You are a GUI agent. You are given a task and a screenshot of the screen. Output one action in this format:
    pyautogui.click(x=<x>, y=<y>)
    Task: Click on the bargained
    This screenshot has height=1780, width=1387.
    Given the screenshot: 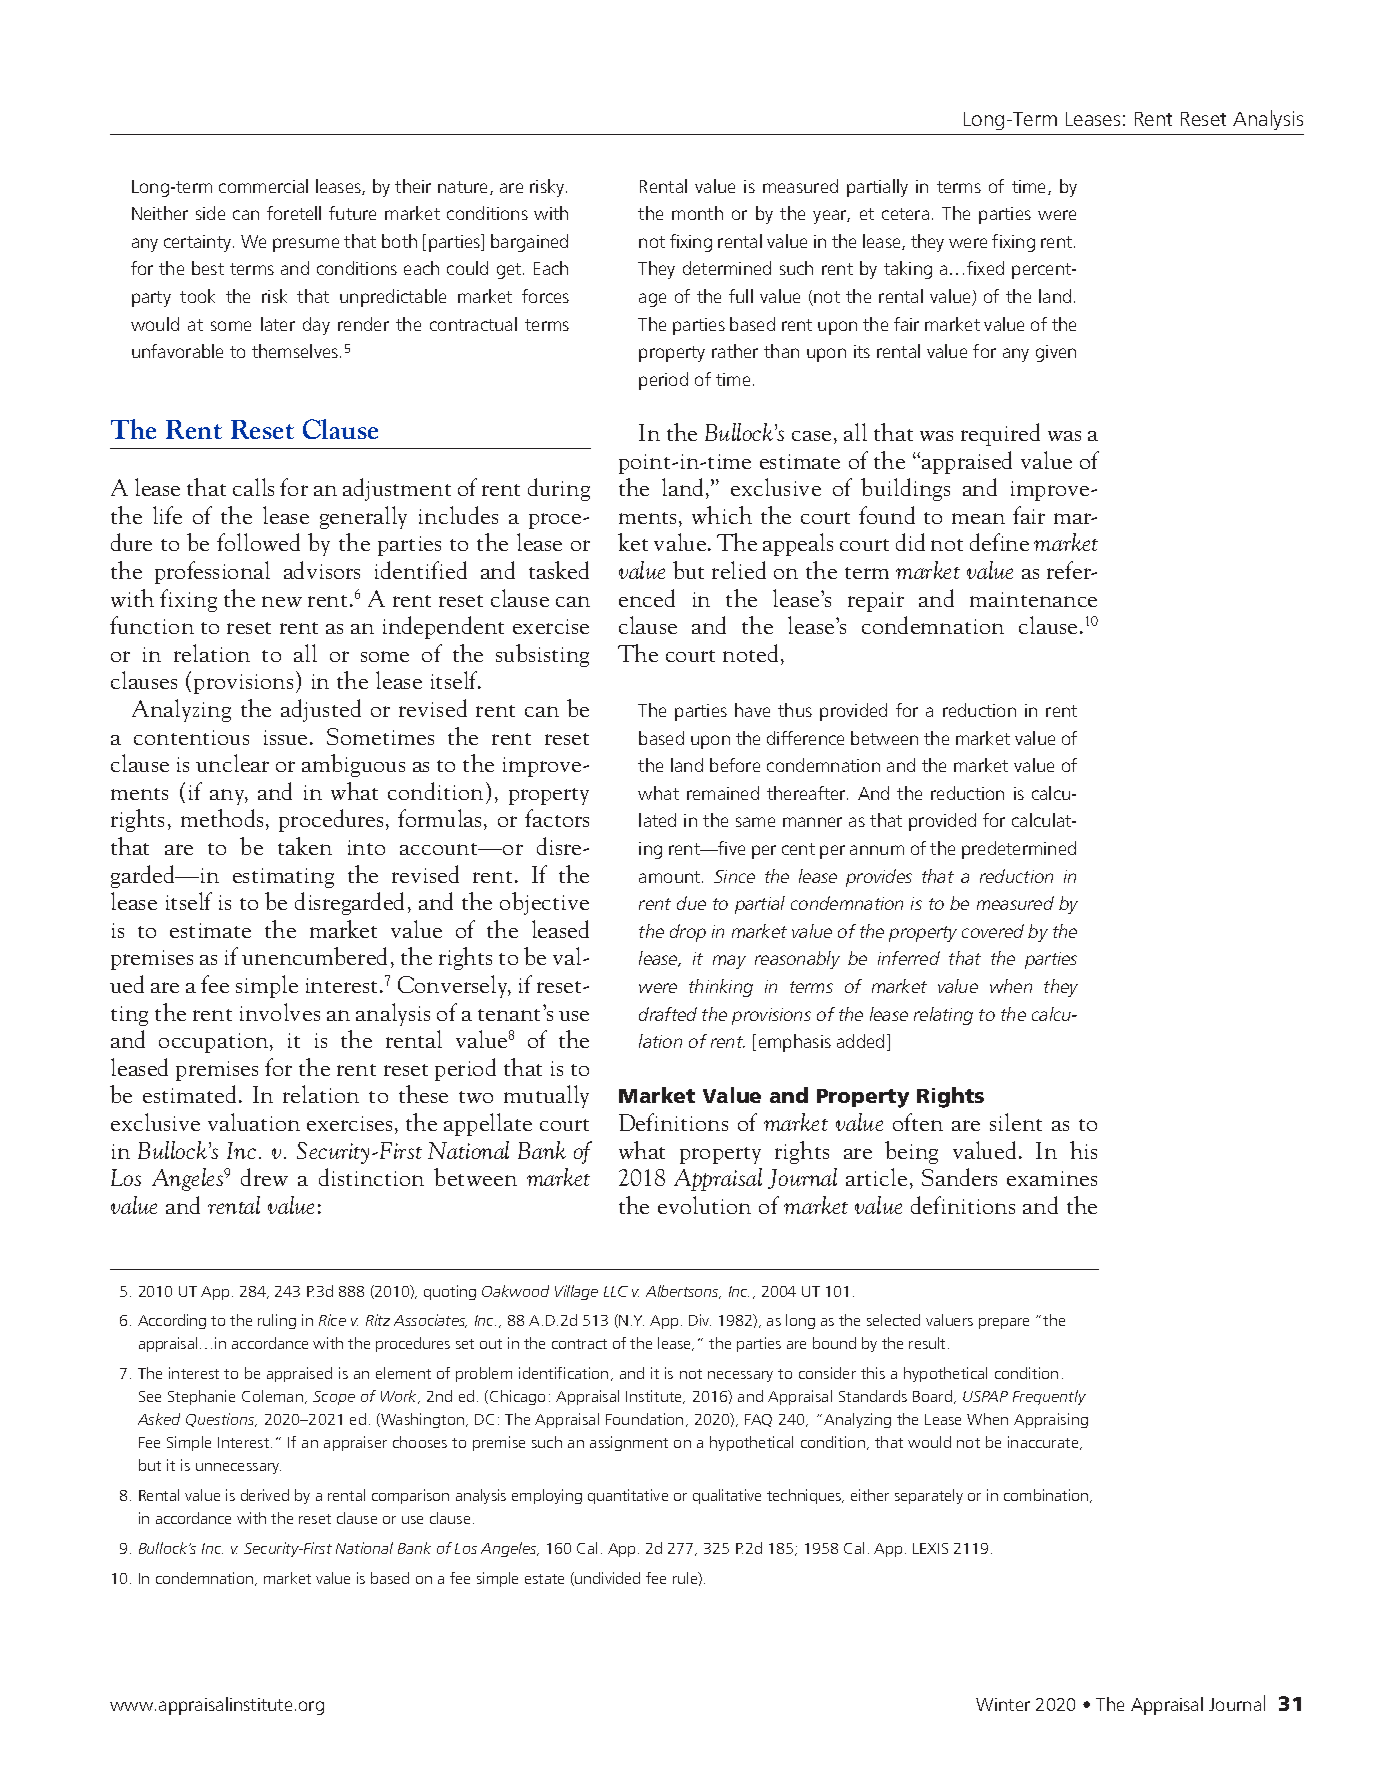 What is the action you would take?
    pyautogui.click(x=529, y=243)
